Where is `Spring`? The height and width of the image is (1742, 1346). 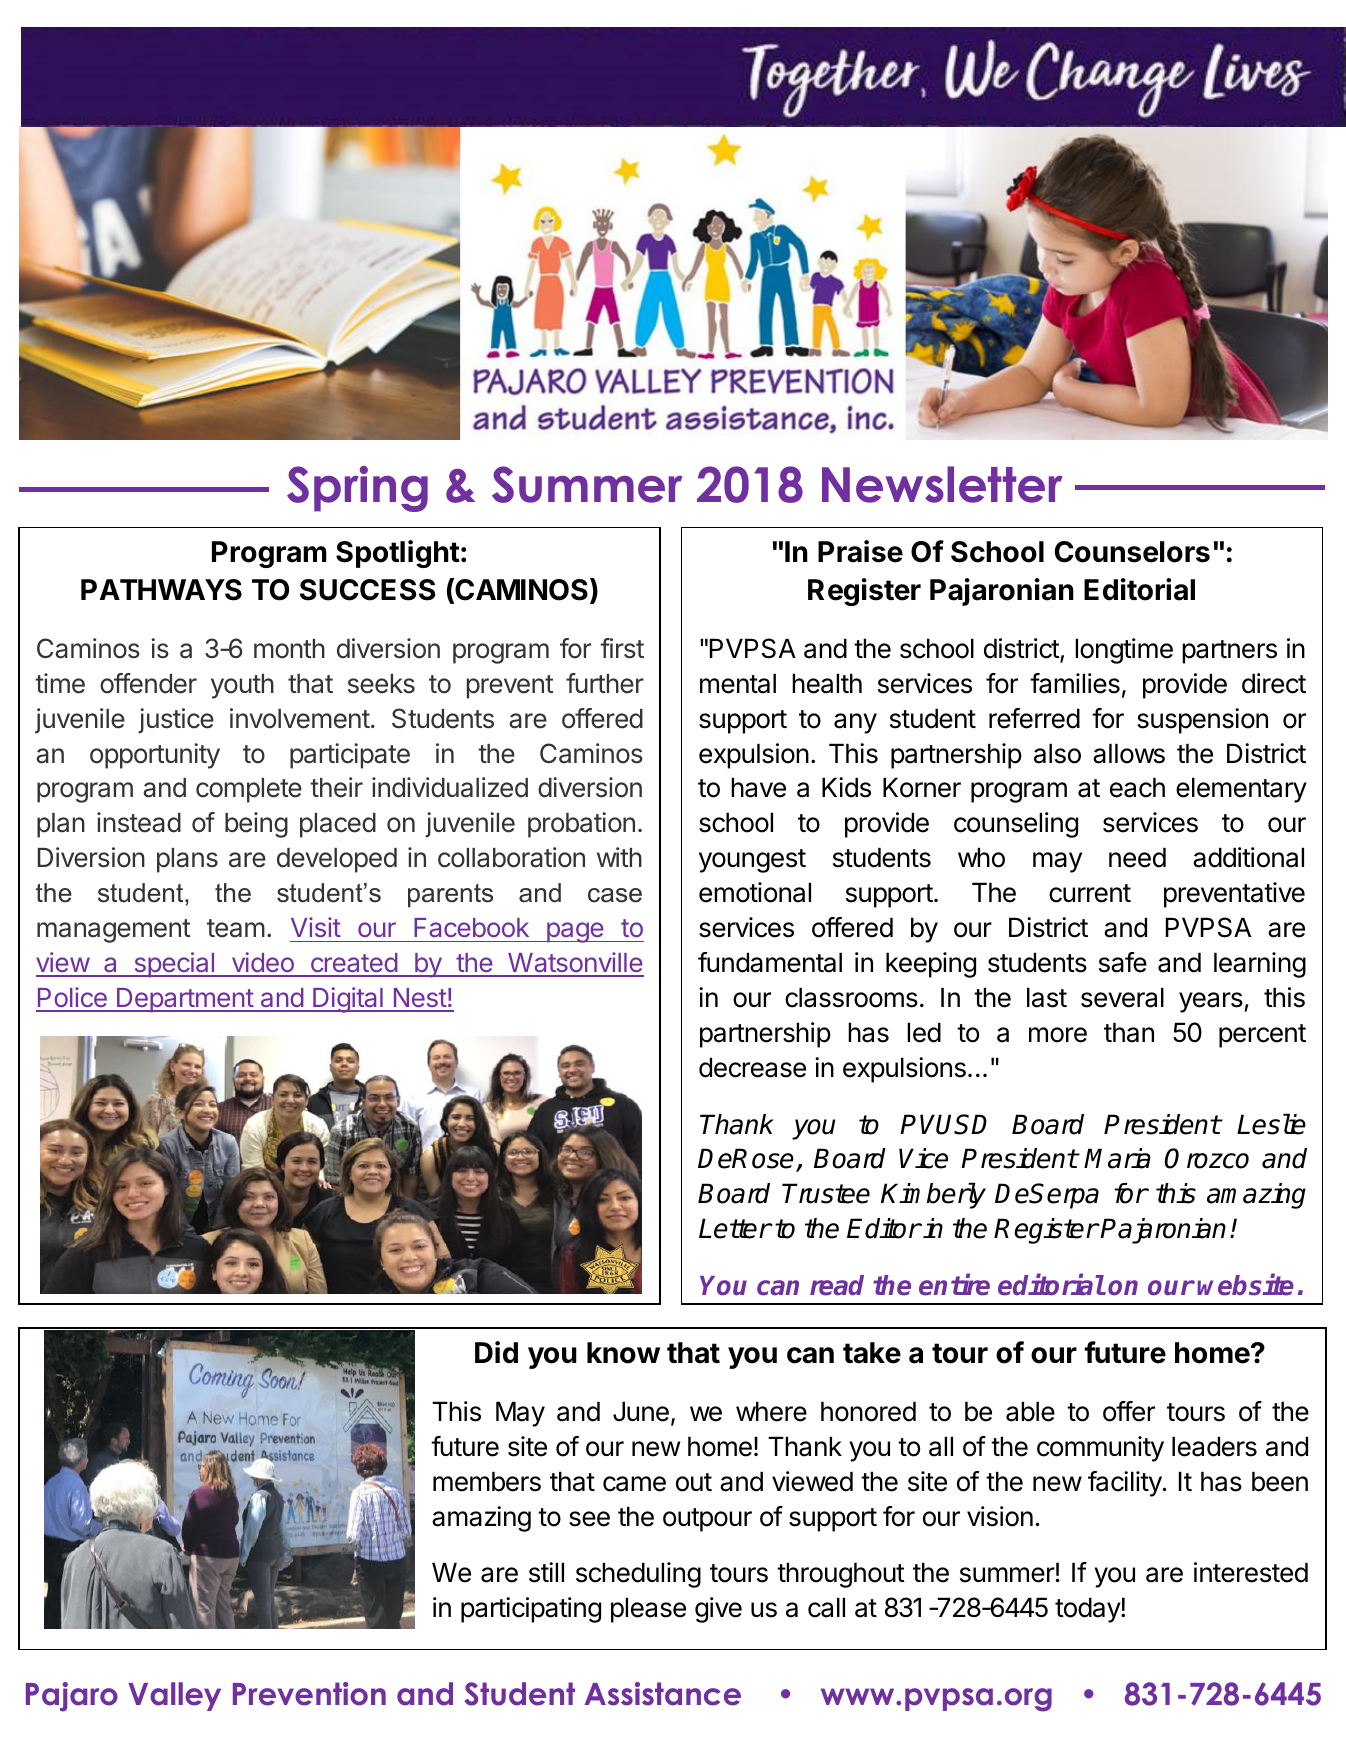 Spring is located at coordinates (357, 489).
